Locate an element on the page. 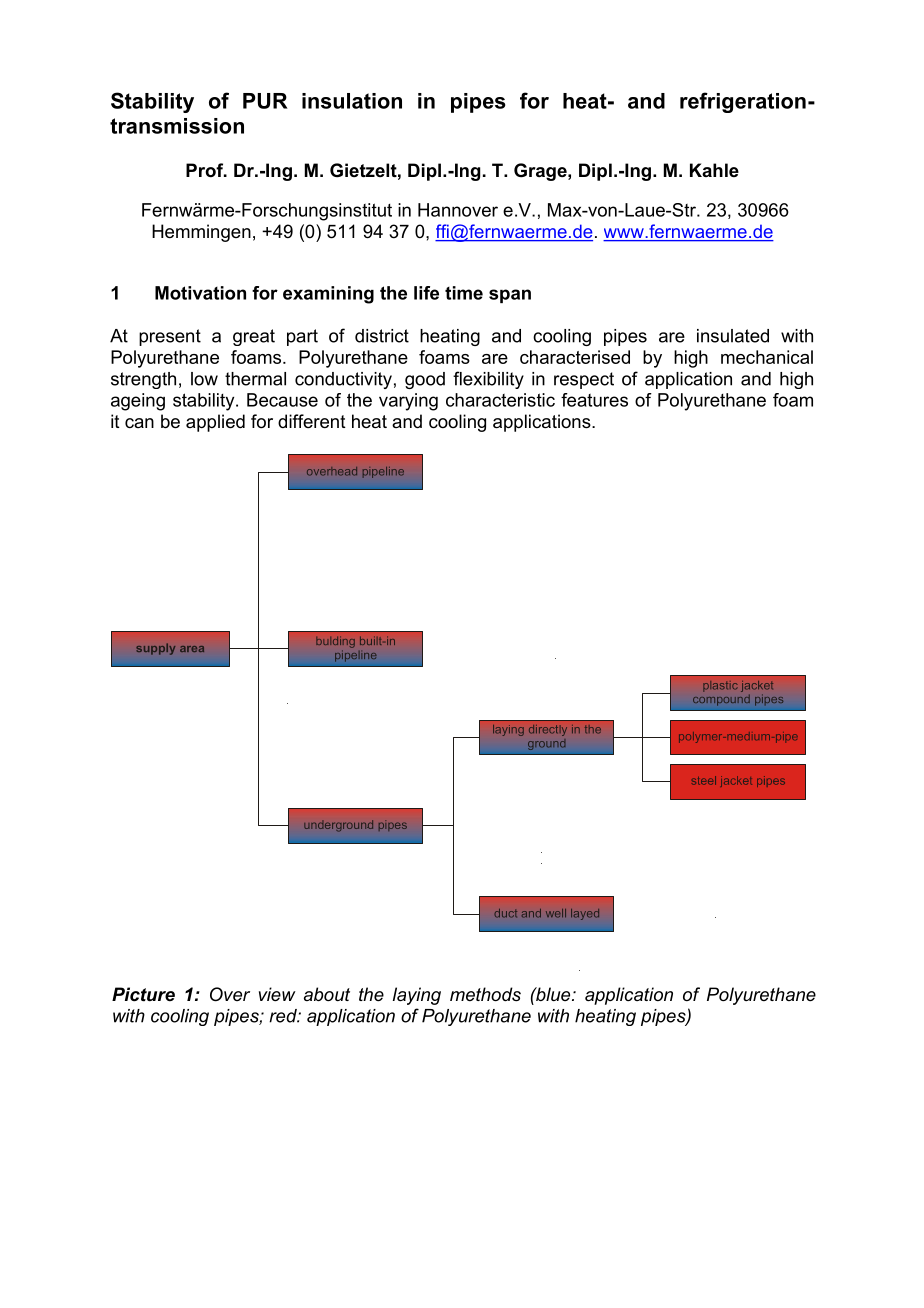  features is located at coordinates (594, 400).
